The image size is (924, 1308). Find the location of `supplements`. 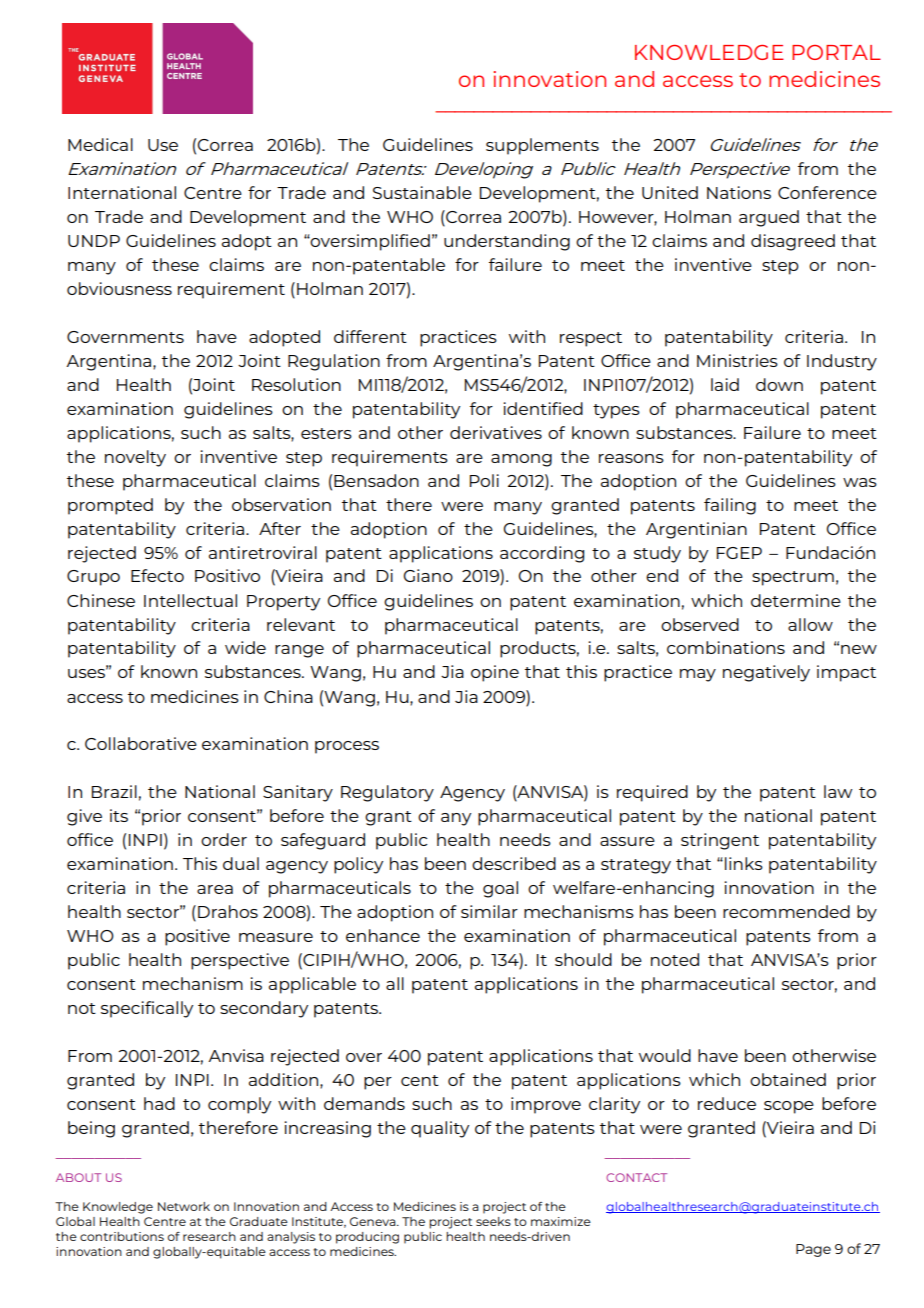

supplements is located at coordinates (542, 146).
